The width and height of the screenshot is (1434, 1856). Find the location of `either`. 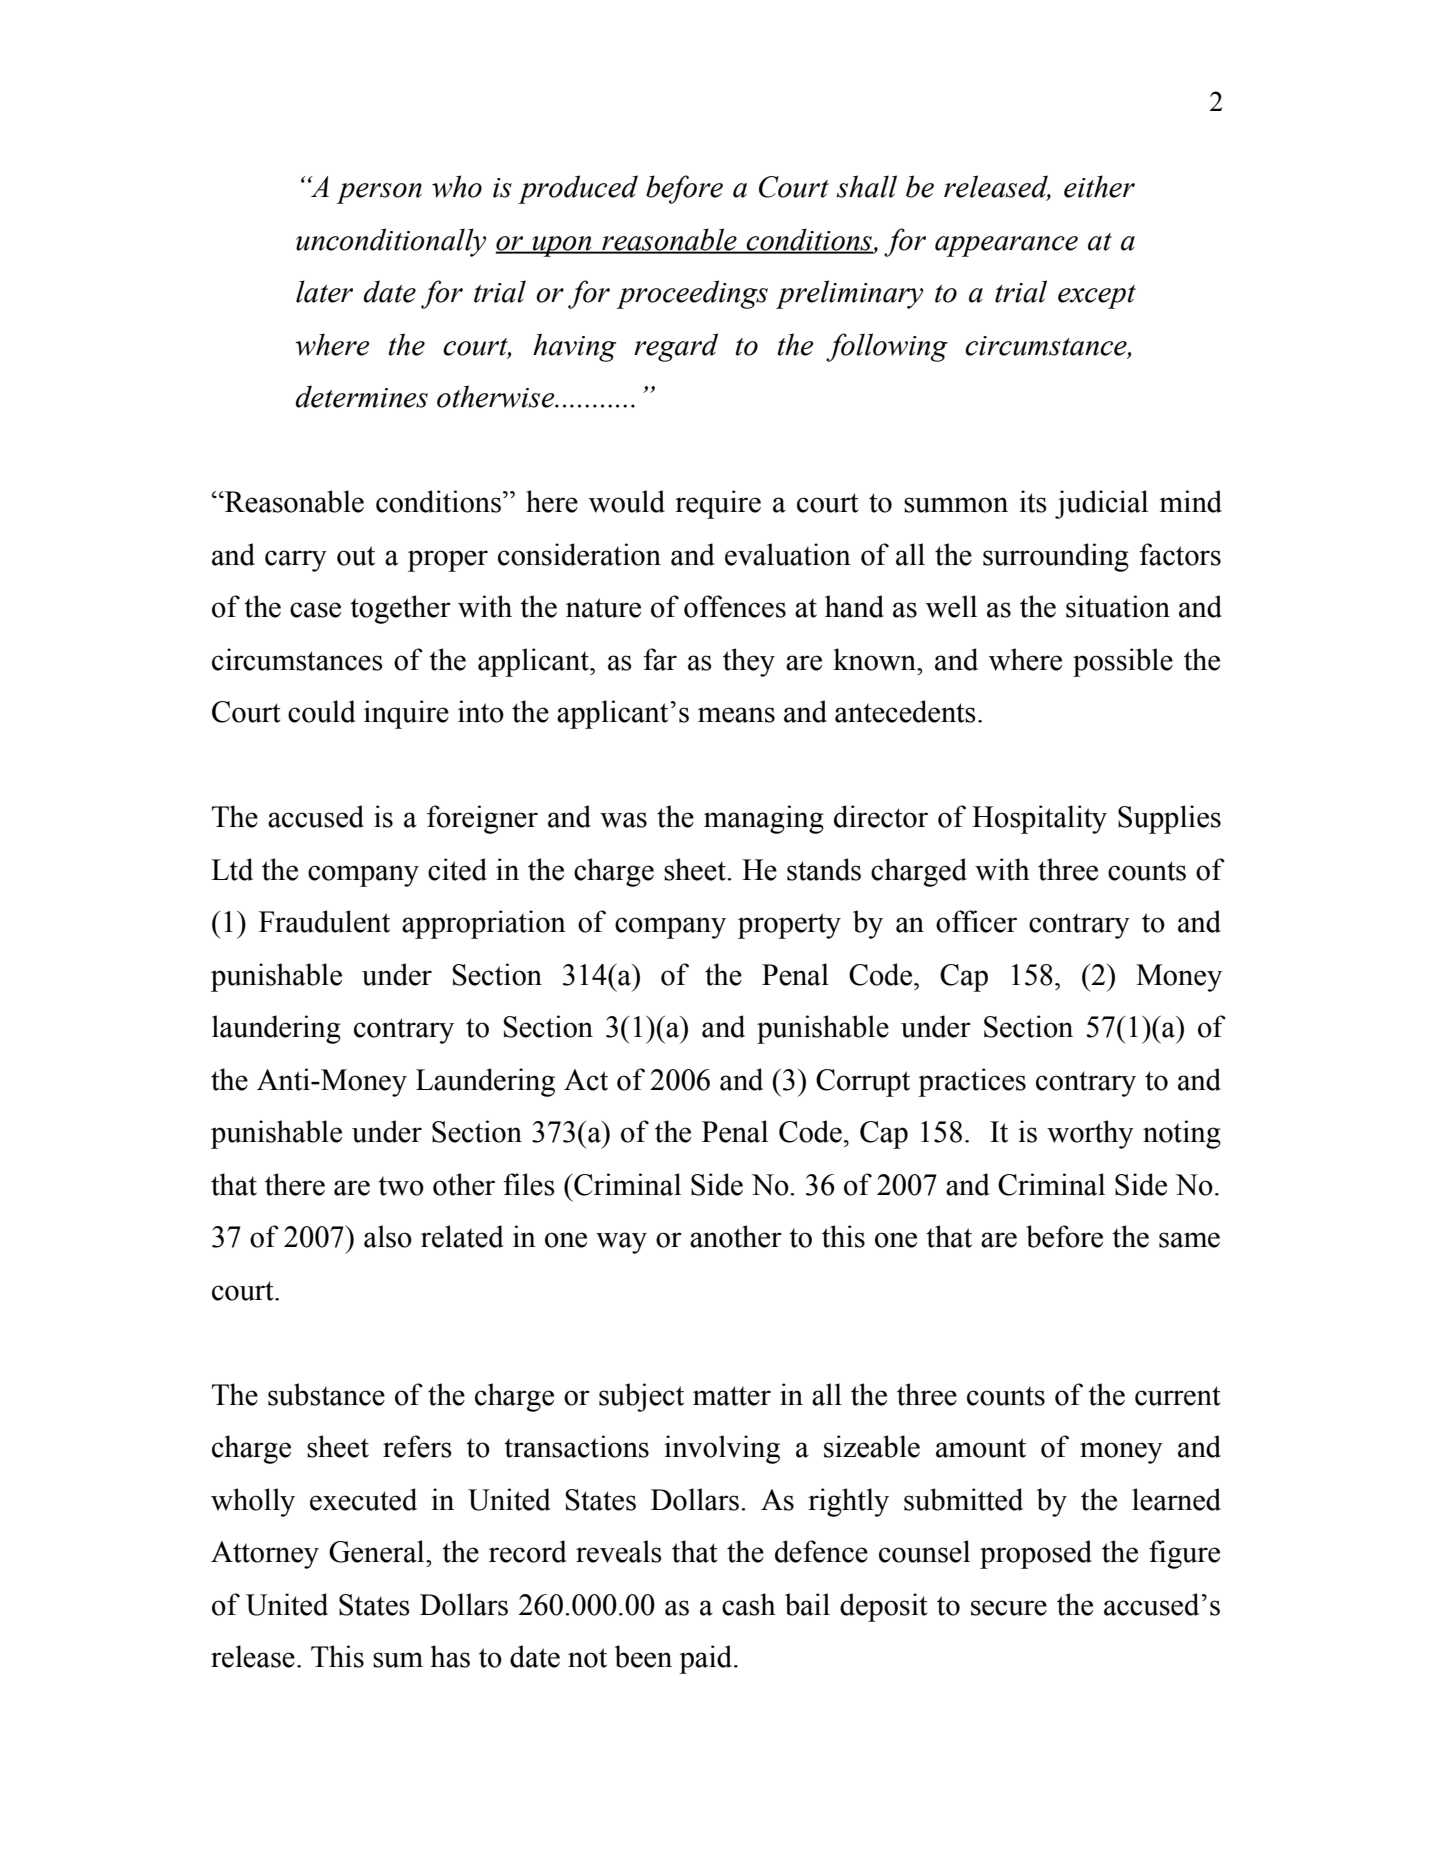

either is located at coordinates (1099, 186).
